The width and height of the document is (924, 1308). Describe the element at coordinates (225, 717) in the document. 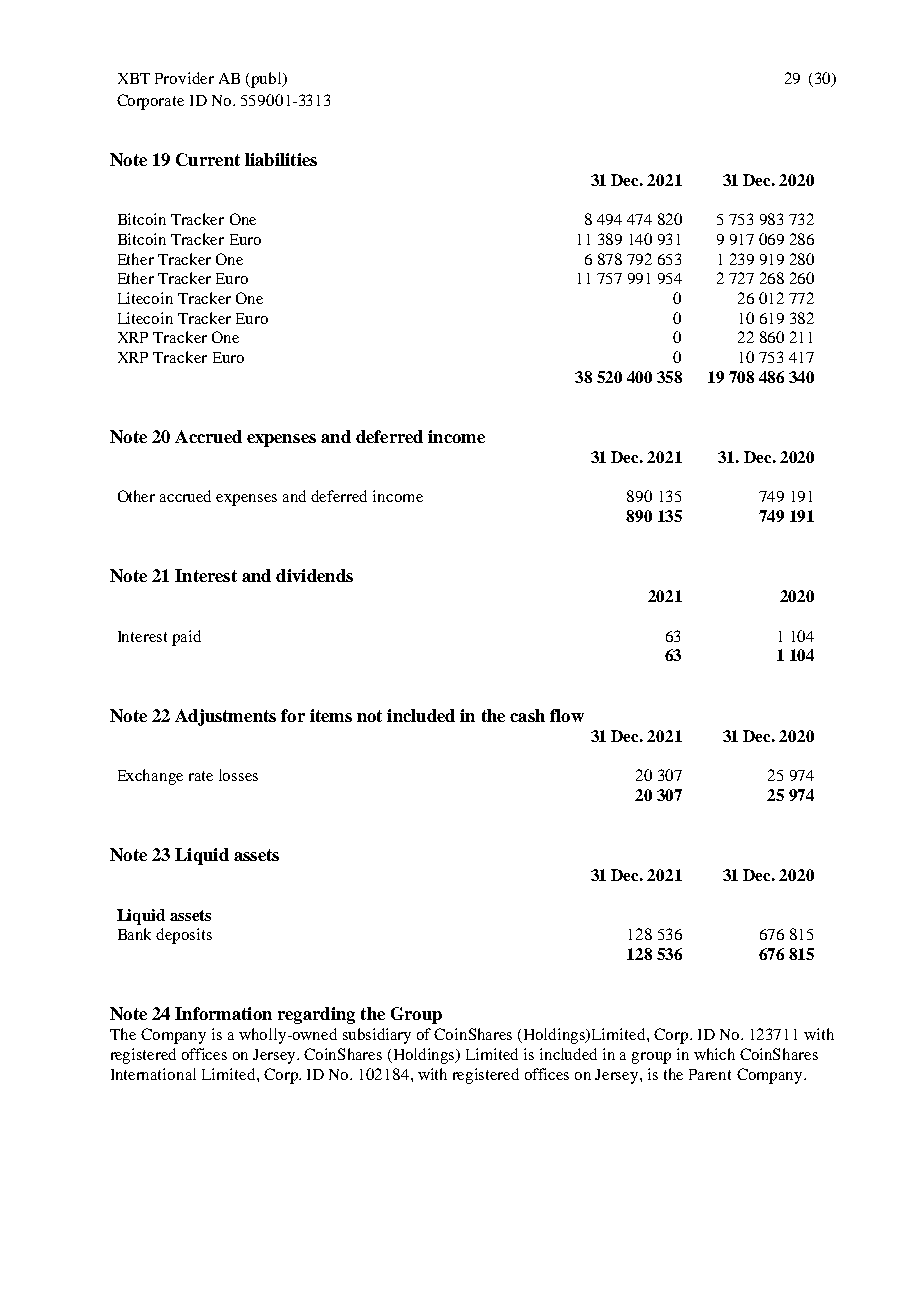

I see `Adjustments` at that location.
